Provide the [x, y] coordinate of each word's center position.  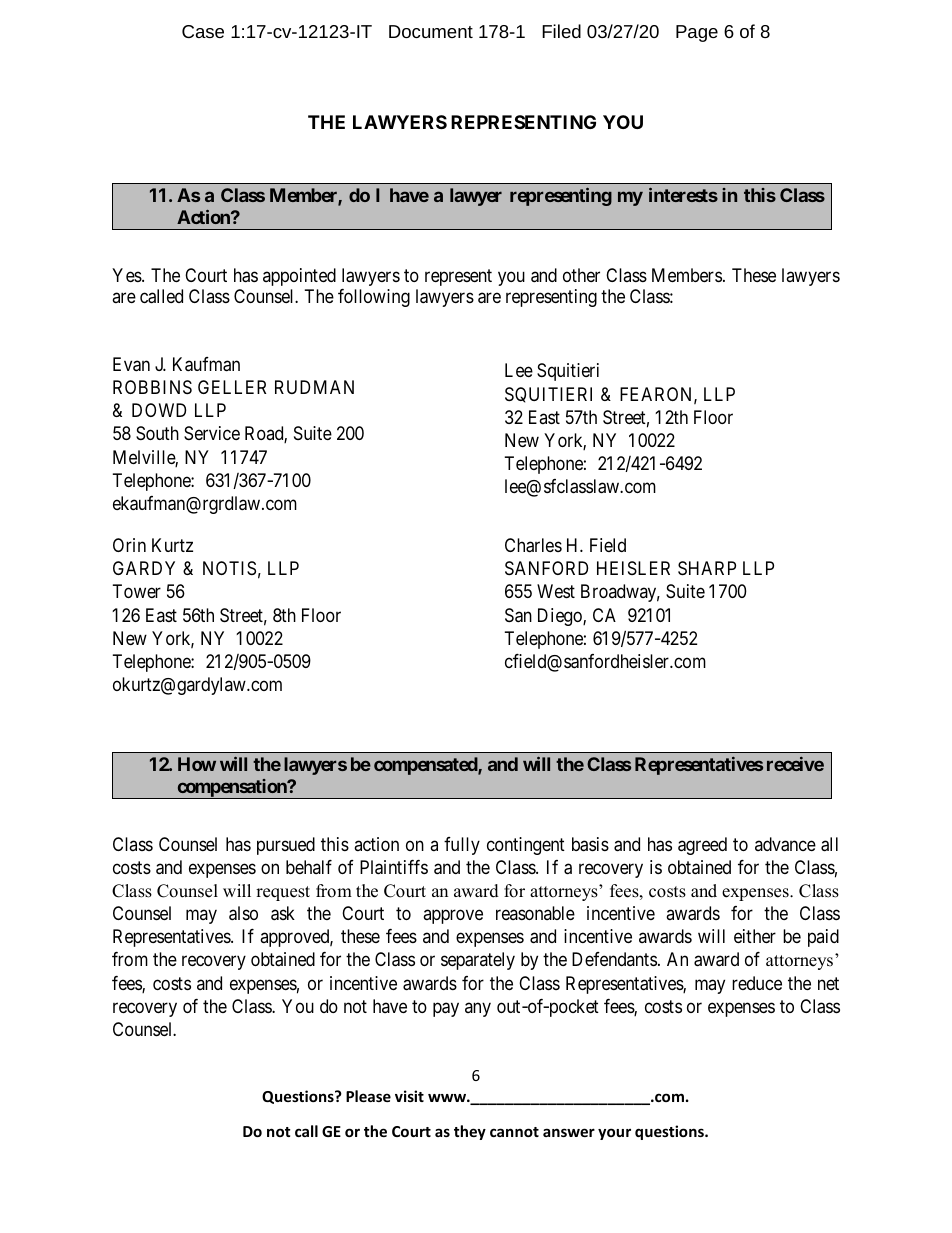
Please [368, 1096]
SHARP [707, 568]
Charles [533, 545]
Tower [137, 591]
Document [431, 31]
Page [697, 33]
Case [203, 31]
